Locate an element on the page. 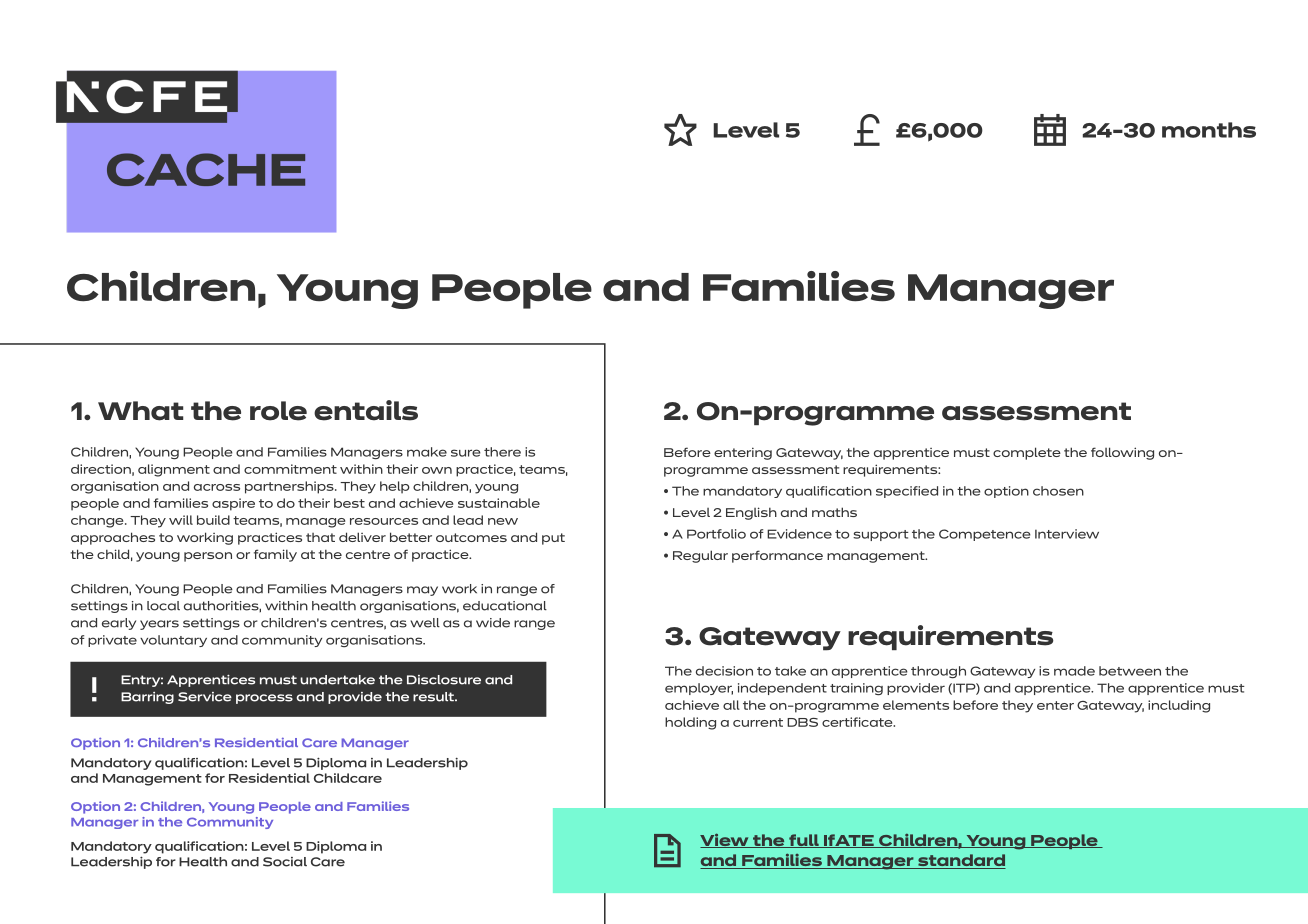  chosen is located at coordinates (1058, 491).
